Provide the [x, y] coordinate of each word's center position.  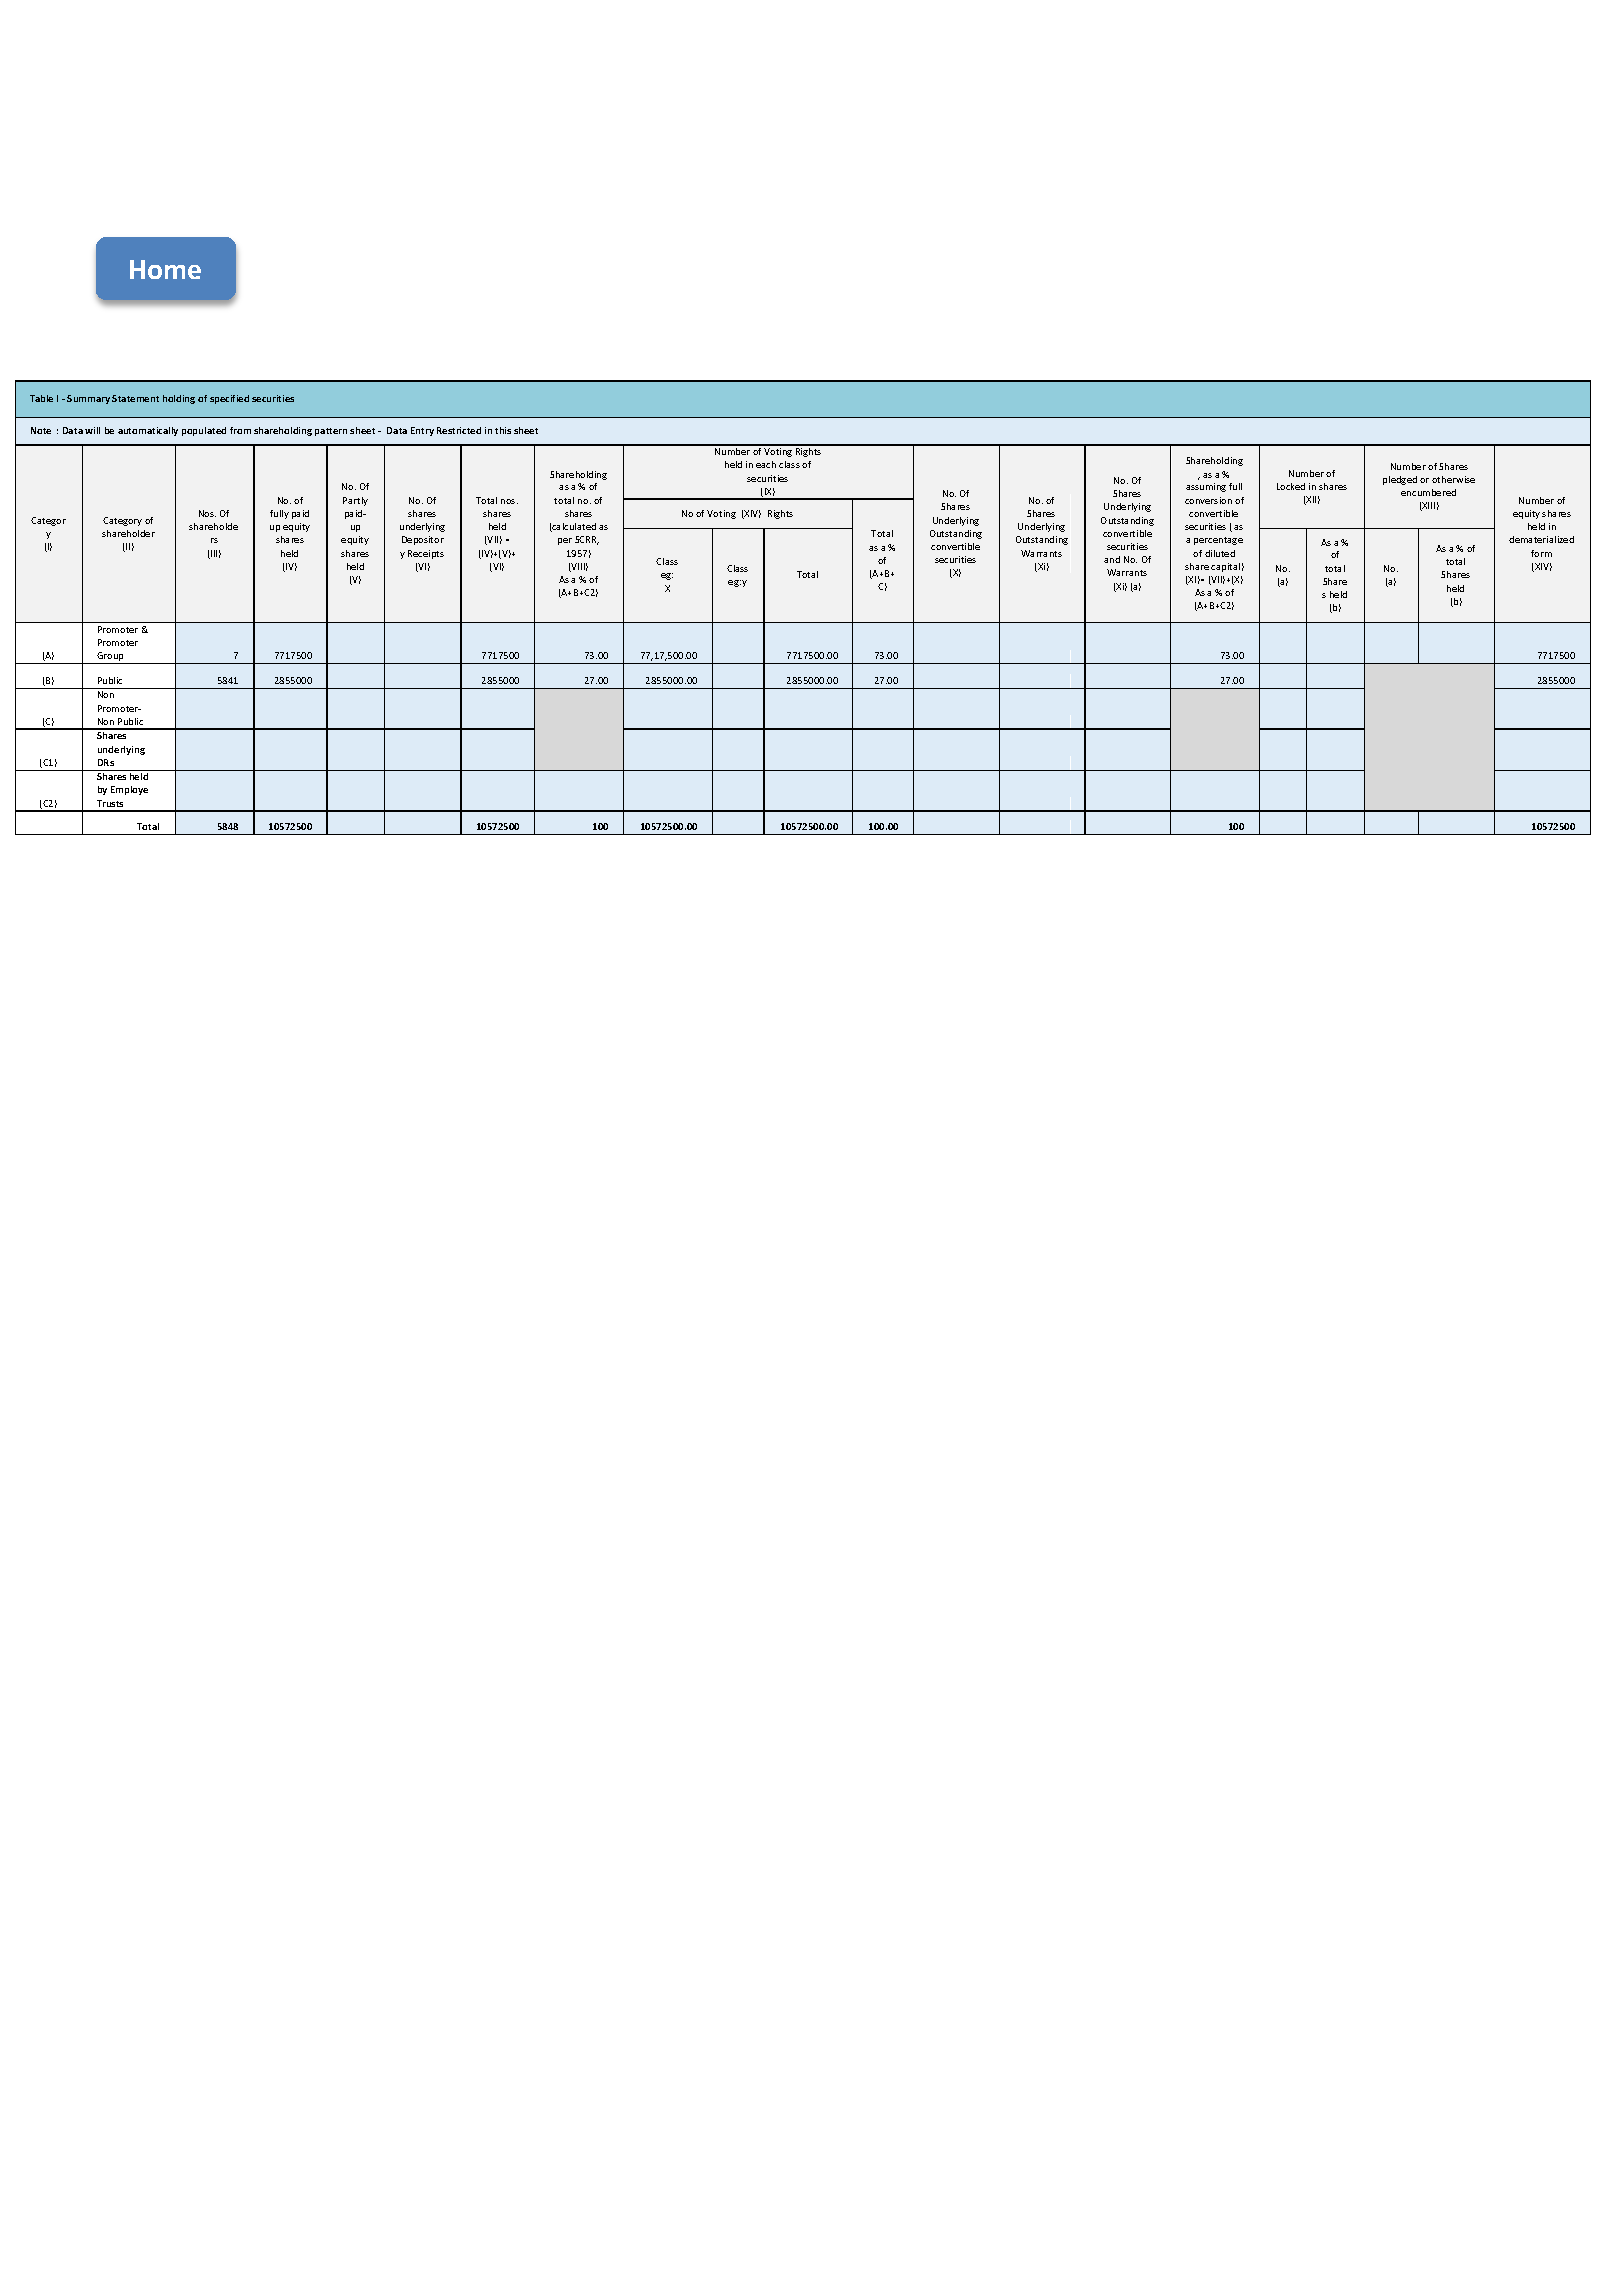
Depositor [423, 540]
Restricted [459, 430]
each [766, 464]
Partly [355, 501]
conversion [1208, 500]
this [503, 430]
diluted [1220, 553]
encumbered [1428, 492]
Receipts [426, 554]
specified [229, 399]
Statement [135, 398]
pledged [1400, 480]
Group [110, 658]
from [240, 430]
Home [165, 269]
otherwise [1453, 479]
